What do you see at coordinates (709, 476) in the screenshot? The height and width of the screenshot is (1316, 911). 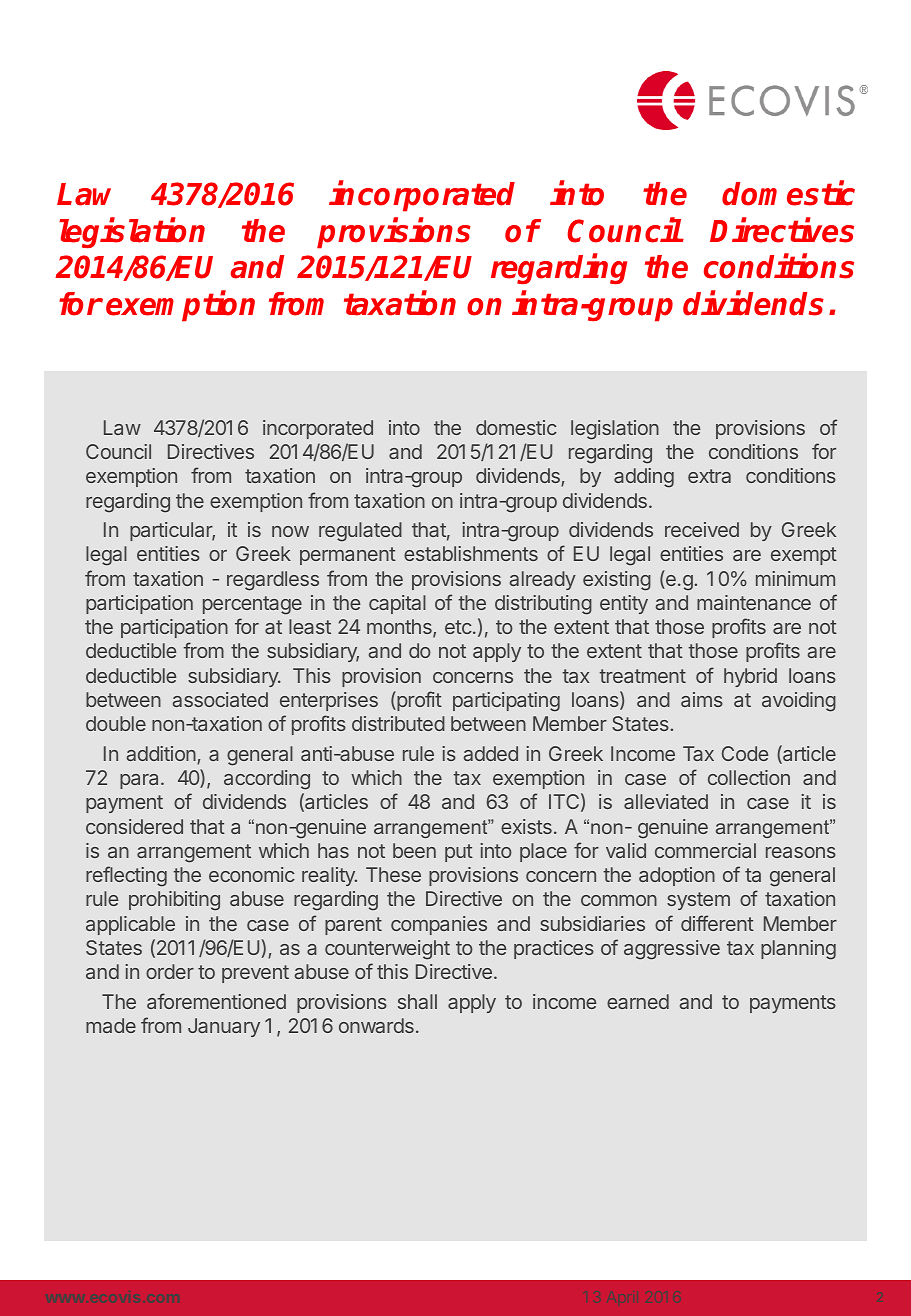 I see `extra` at bounding box center [709, 476].
